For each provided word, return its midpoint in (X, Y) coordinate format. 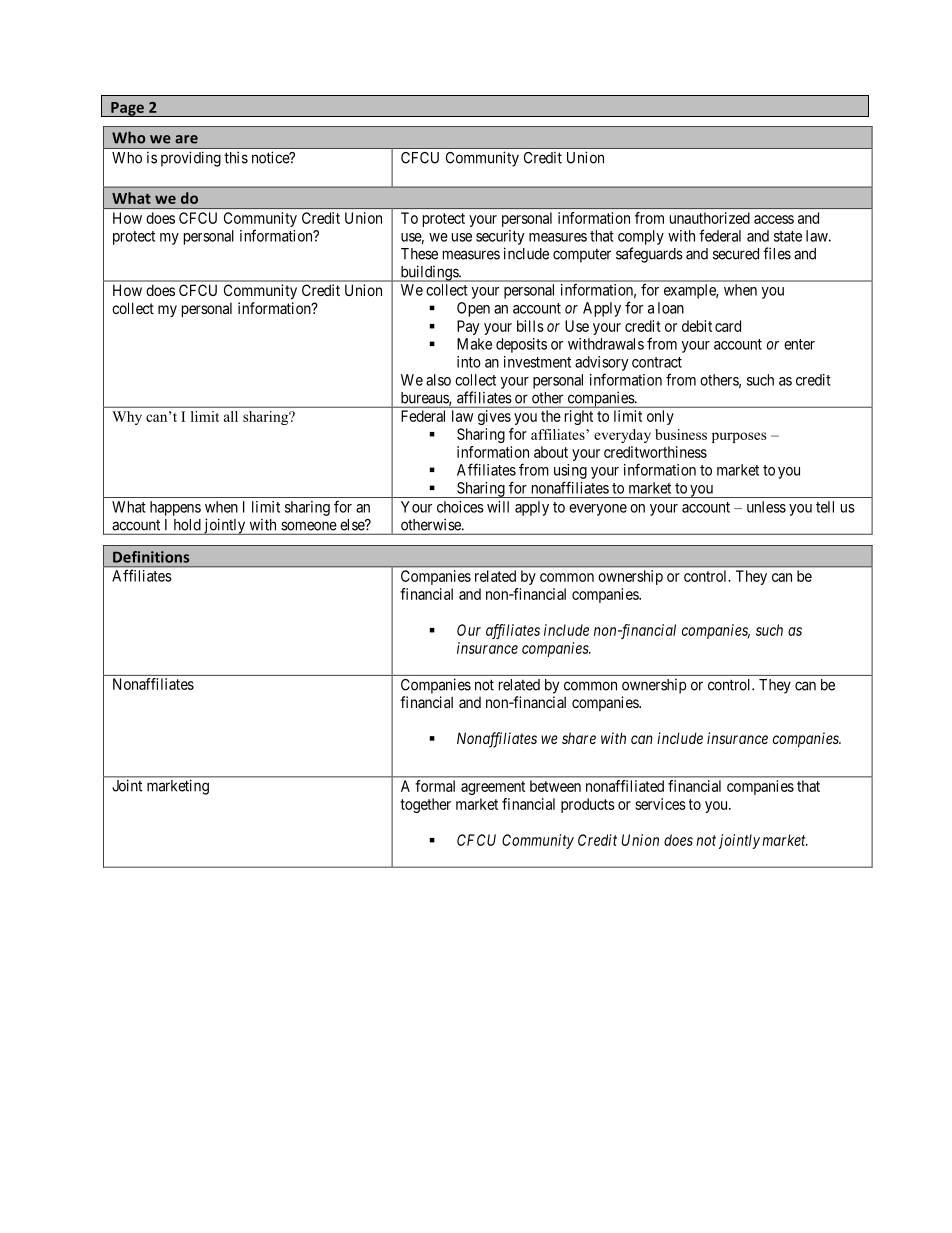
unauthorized (710, 218)
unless (766, 507)
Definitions (151, 557)
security (500, 237)
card (728, 326)
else (353, 525)
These (419, 254)
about (551, 452)
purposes (739, 437)
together (425, 805)
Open (473, 309)
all (231, 416)
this (236, 157)
